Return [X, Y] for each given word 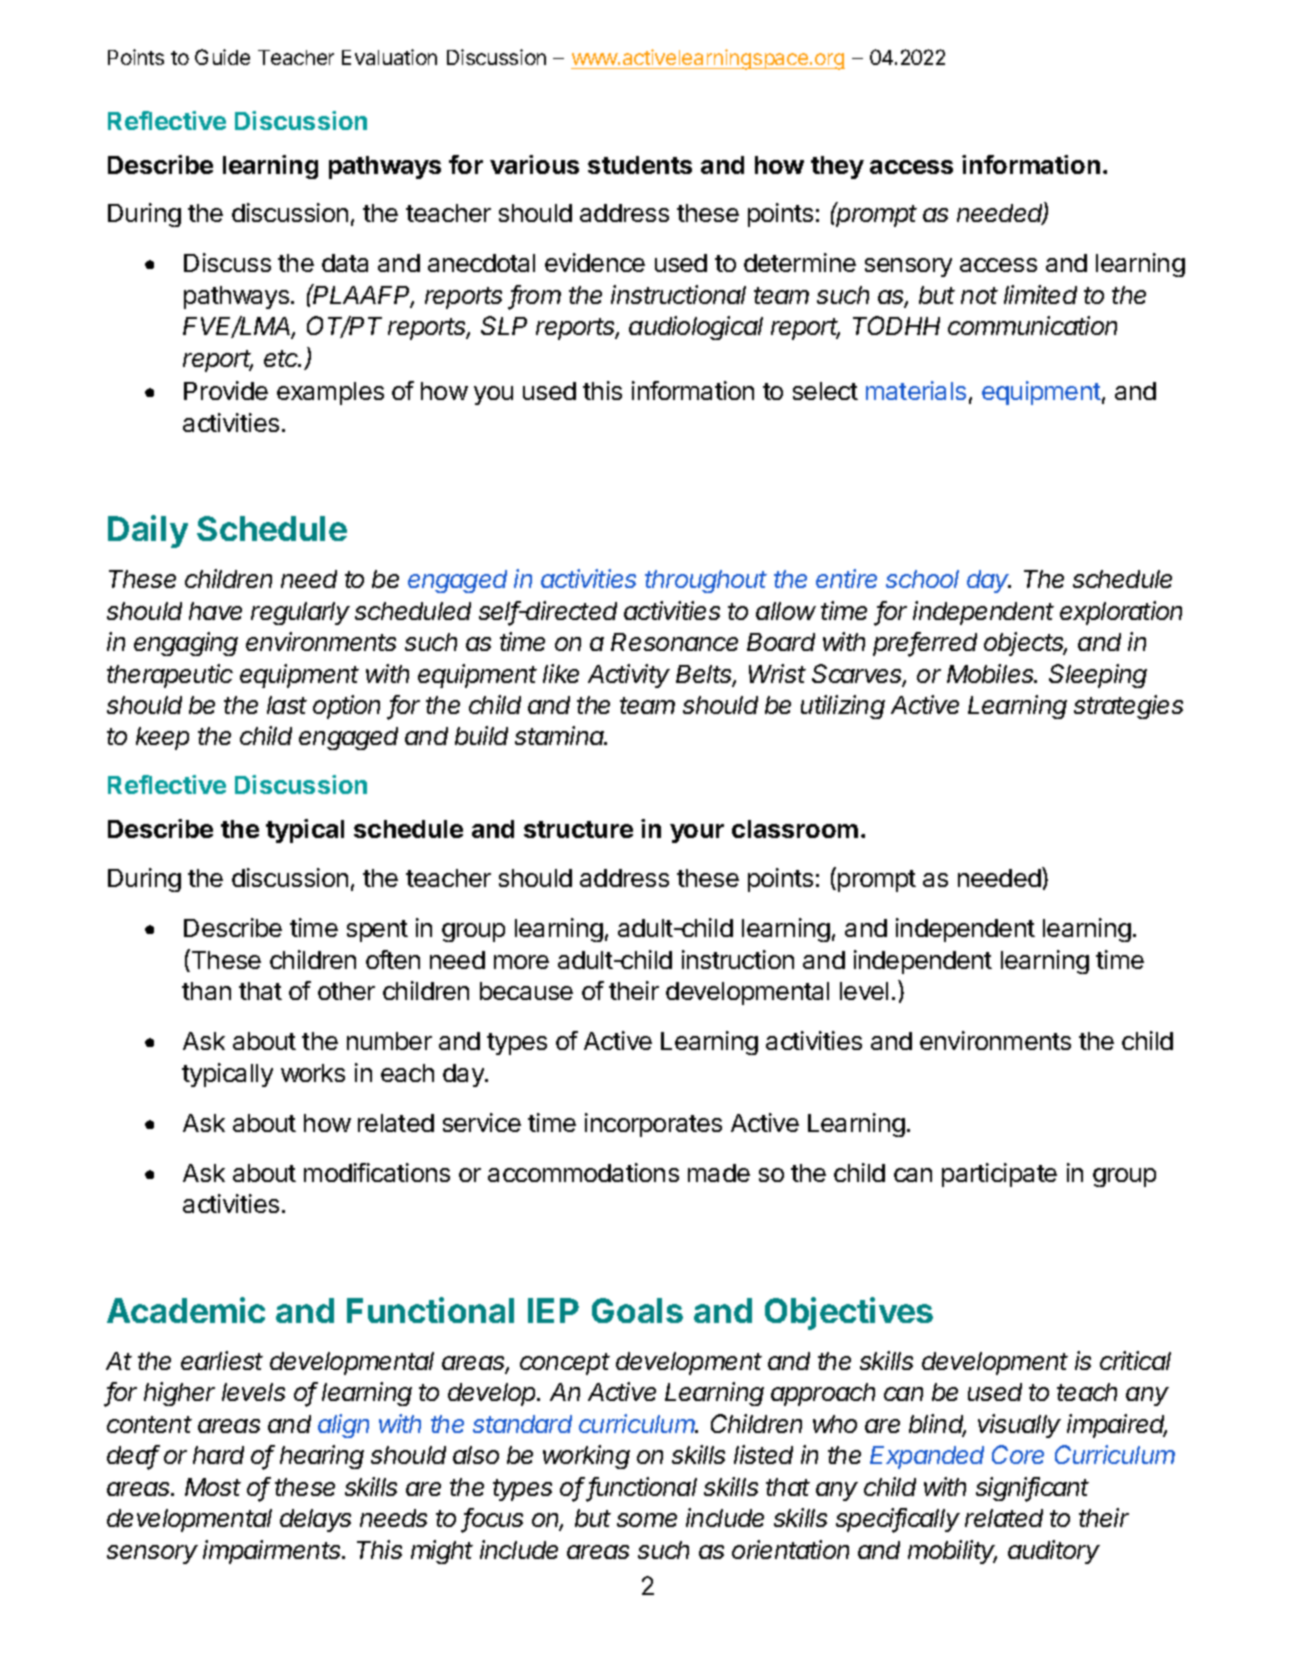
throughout [706, 581]
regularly [300, 613]
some [647, 1520]
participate [999, 1175]
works [313, 1073]
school [922, 579]
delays [315, 1520]
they [837, 167]
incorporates [653, 1125]
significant [1032, 1489]
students [640, 165]
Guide [222, 57]
